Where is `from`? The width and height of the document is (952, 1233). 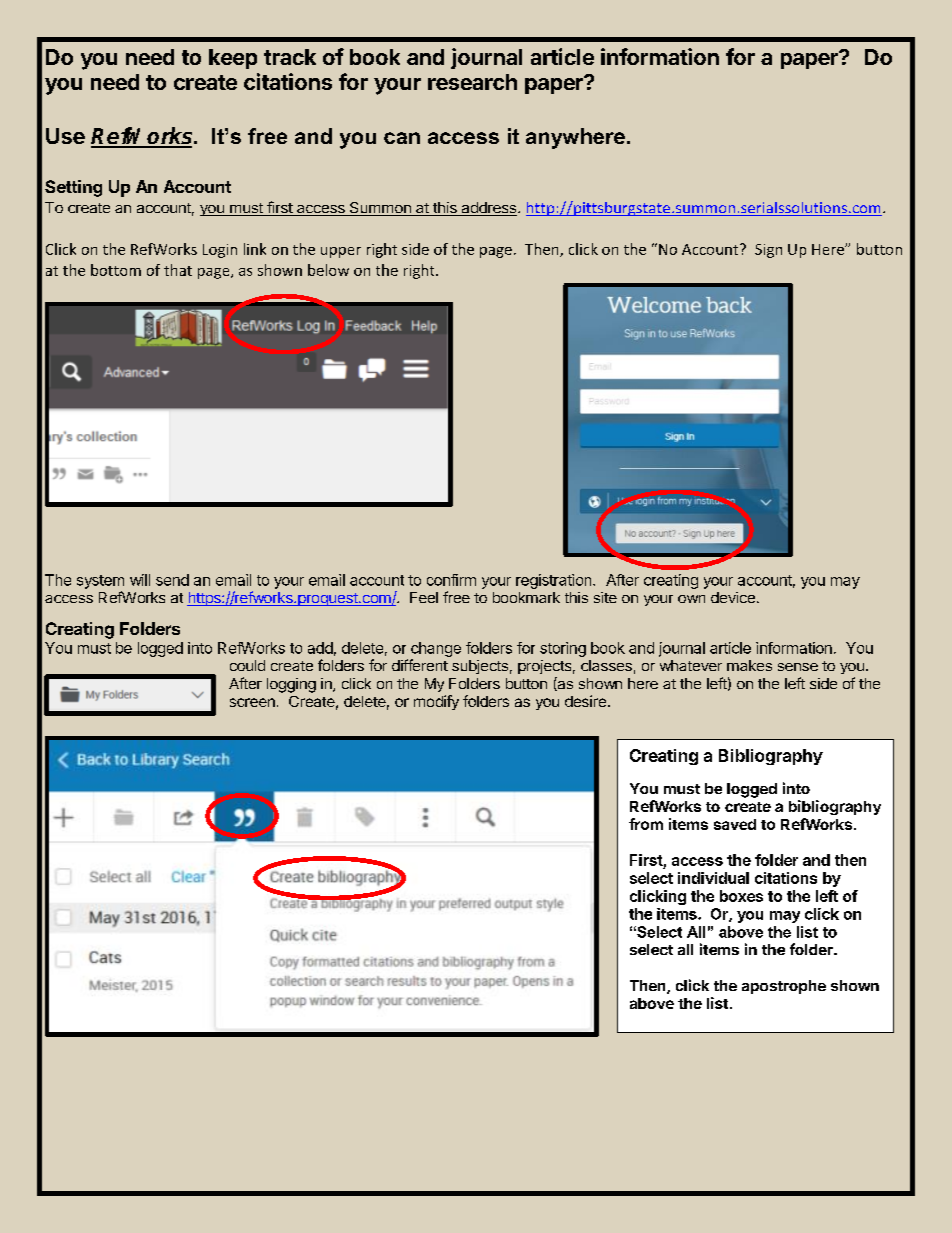
from is located at coordinates (646, 824).
